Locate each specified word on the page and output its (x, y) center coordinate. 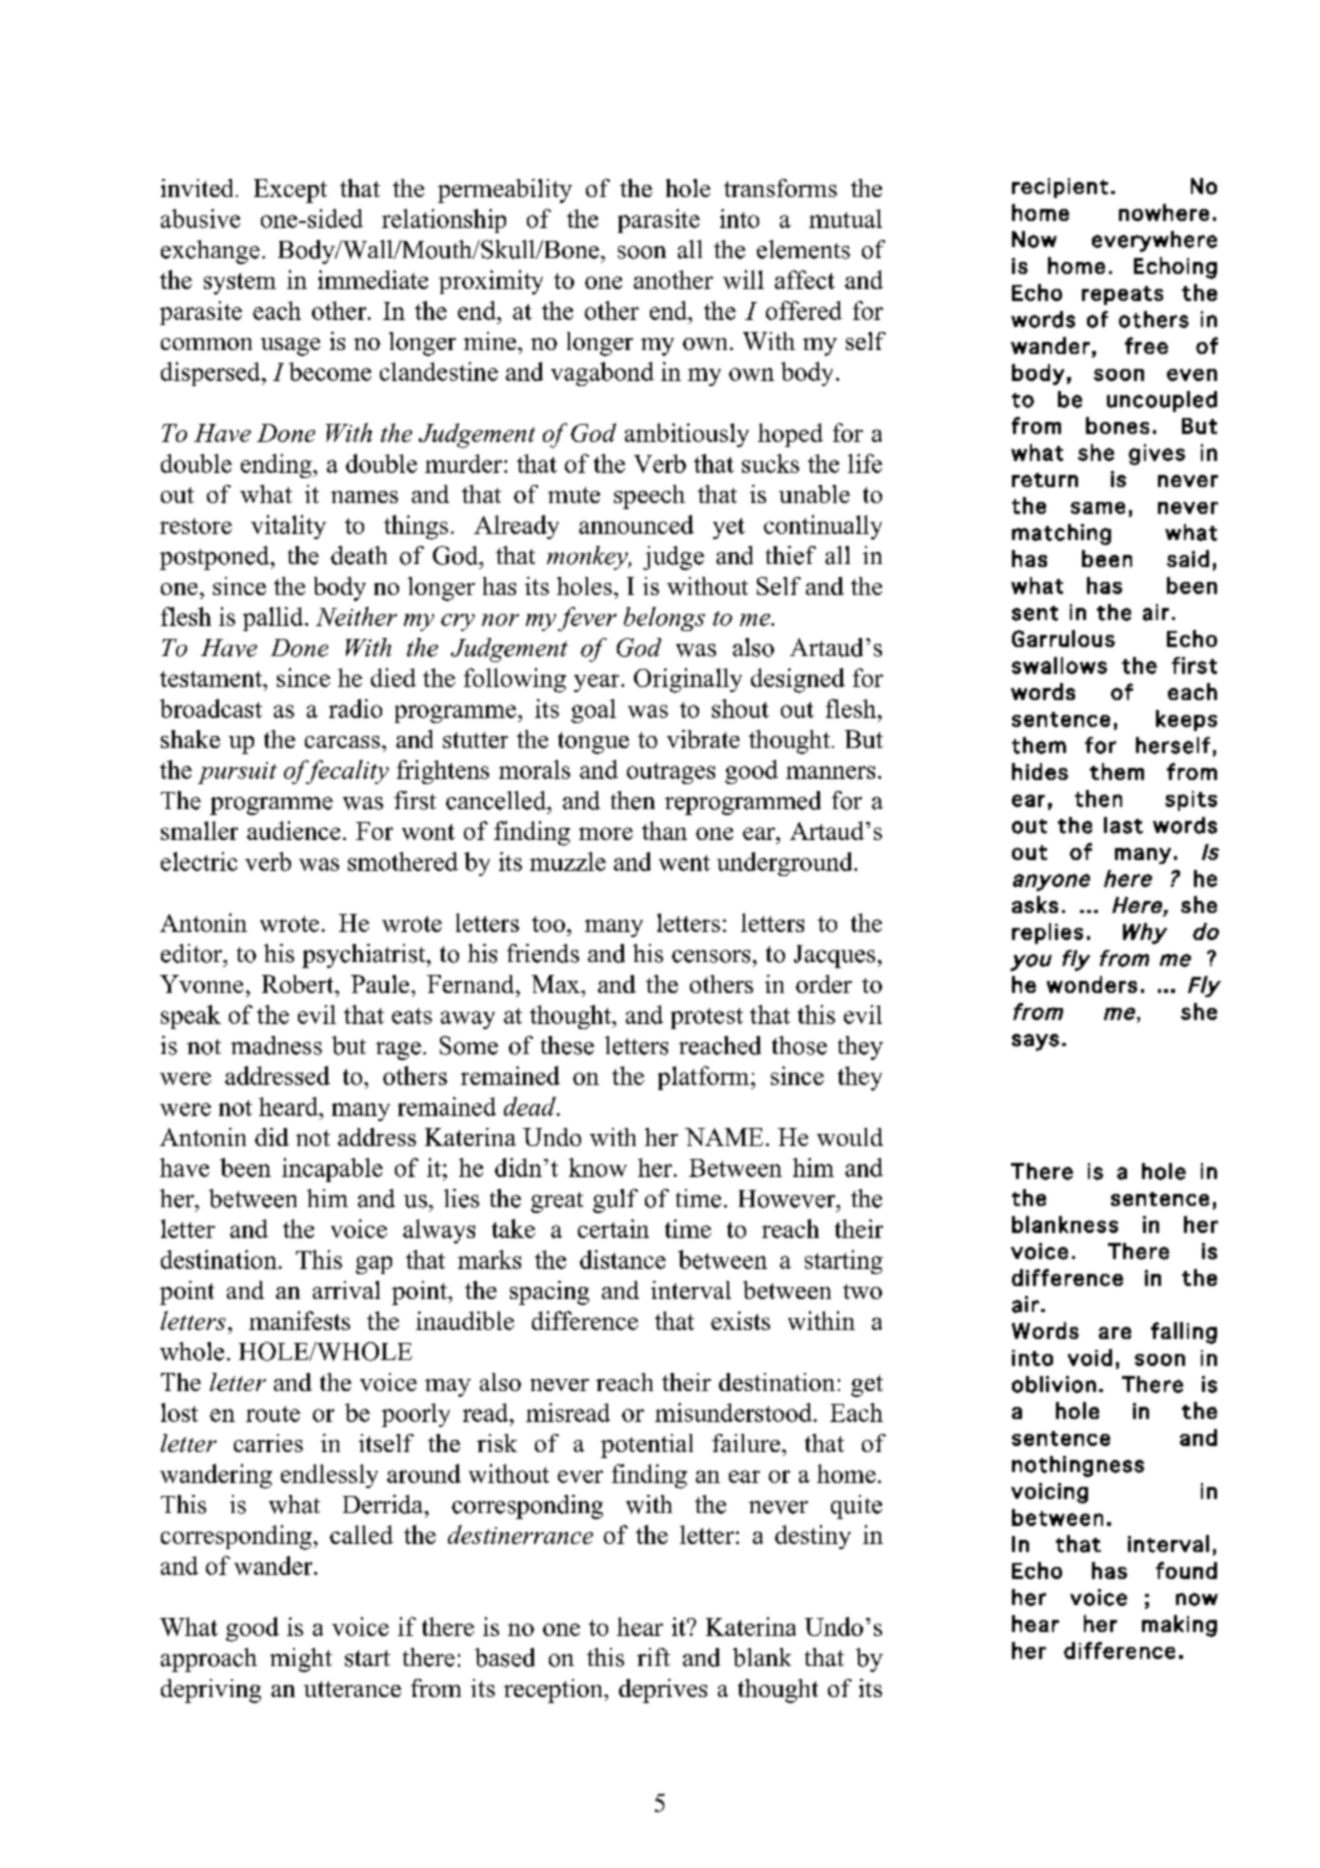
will (743, 279)
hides (1040, 771)
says (1035, 1042)
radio (355, 708)
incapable (332, 1170)
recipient (1060, 188)
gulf (615, 1201)
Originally (688, 680)
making (1179, 1626)
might (301, 1660)
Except (290, 191)
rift (653, 1657)
